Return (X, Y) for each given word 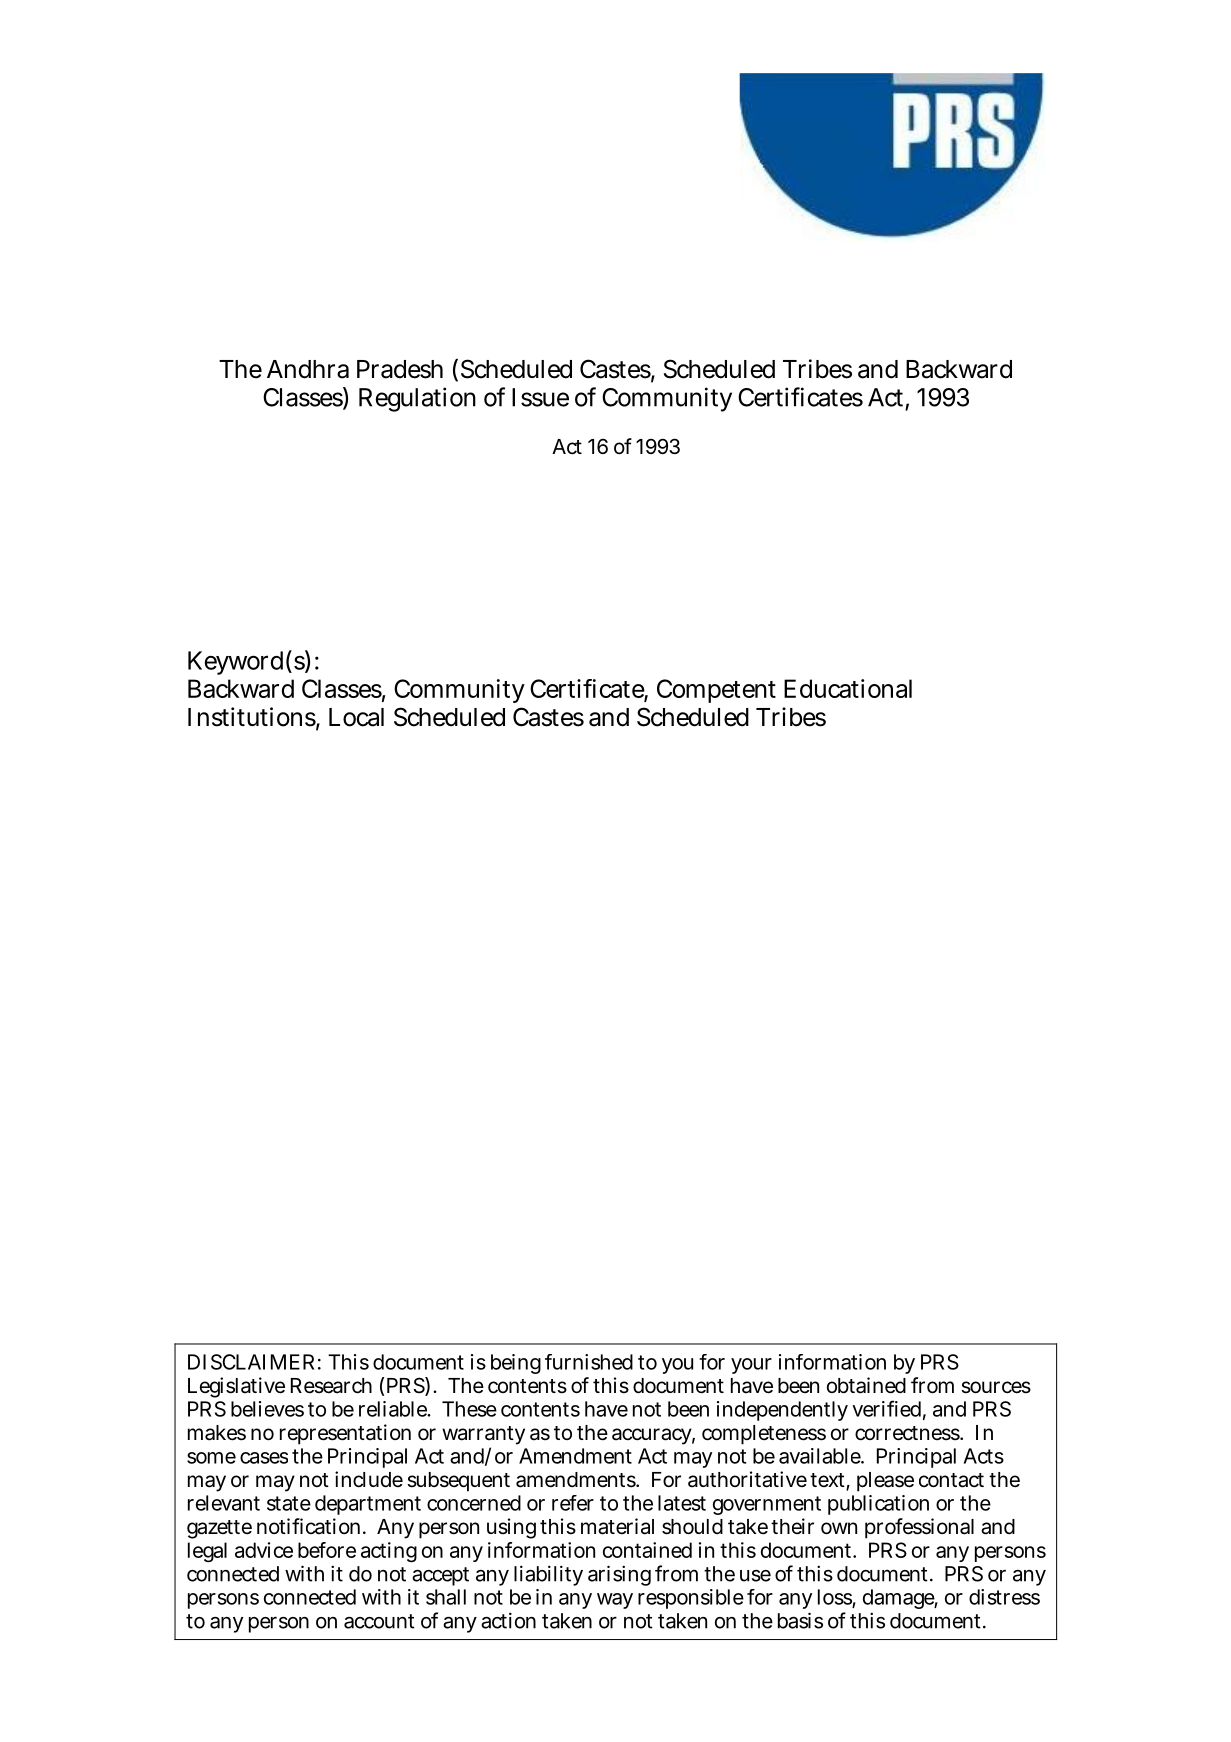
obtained (866, 1385)
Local (356, 717)
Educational (848, 688)
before (327, 1550)
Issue (540, 397)
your (751, 1366)
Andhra (308, 369)
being (516, 1364)
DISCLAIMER (251, 1362)
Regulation (417, 399)
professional (919, 1528)
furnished (589, 1362)
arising (619, 1575)
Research (331, 1386)
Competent (716, 691)
